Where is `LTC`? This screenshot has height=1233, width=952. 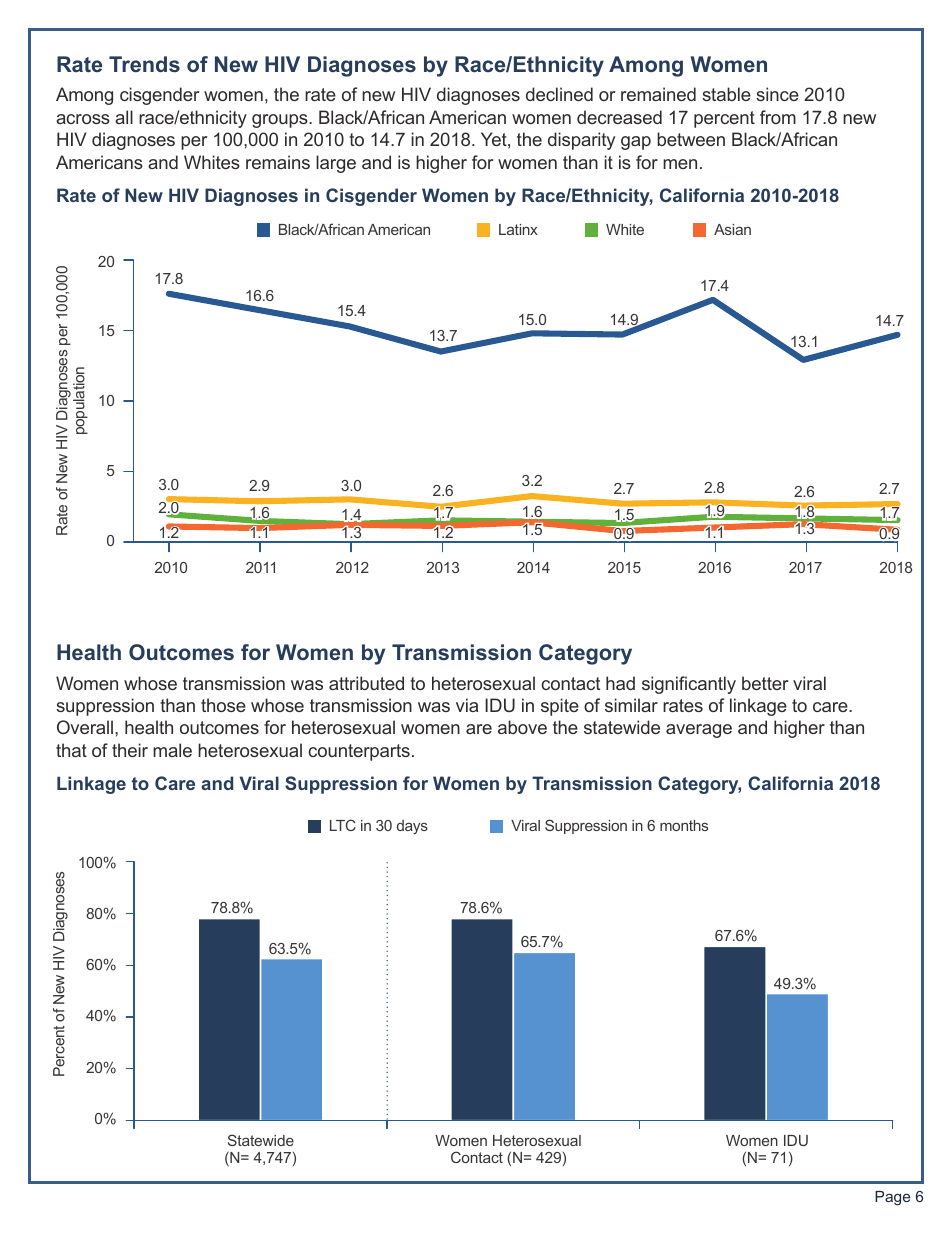 LTC is located at coordinates (343, 825).
